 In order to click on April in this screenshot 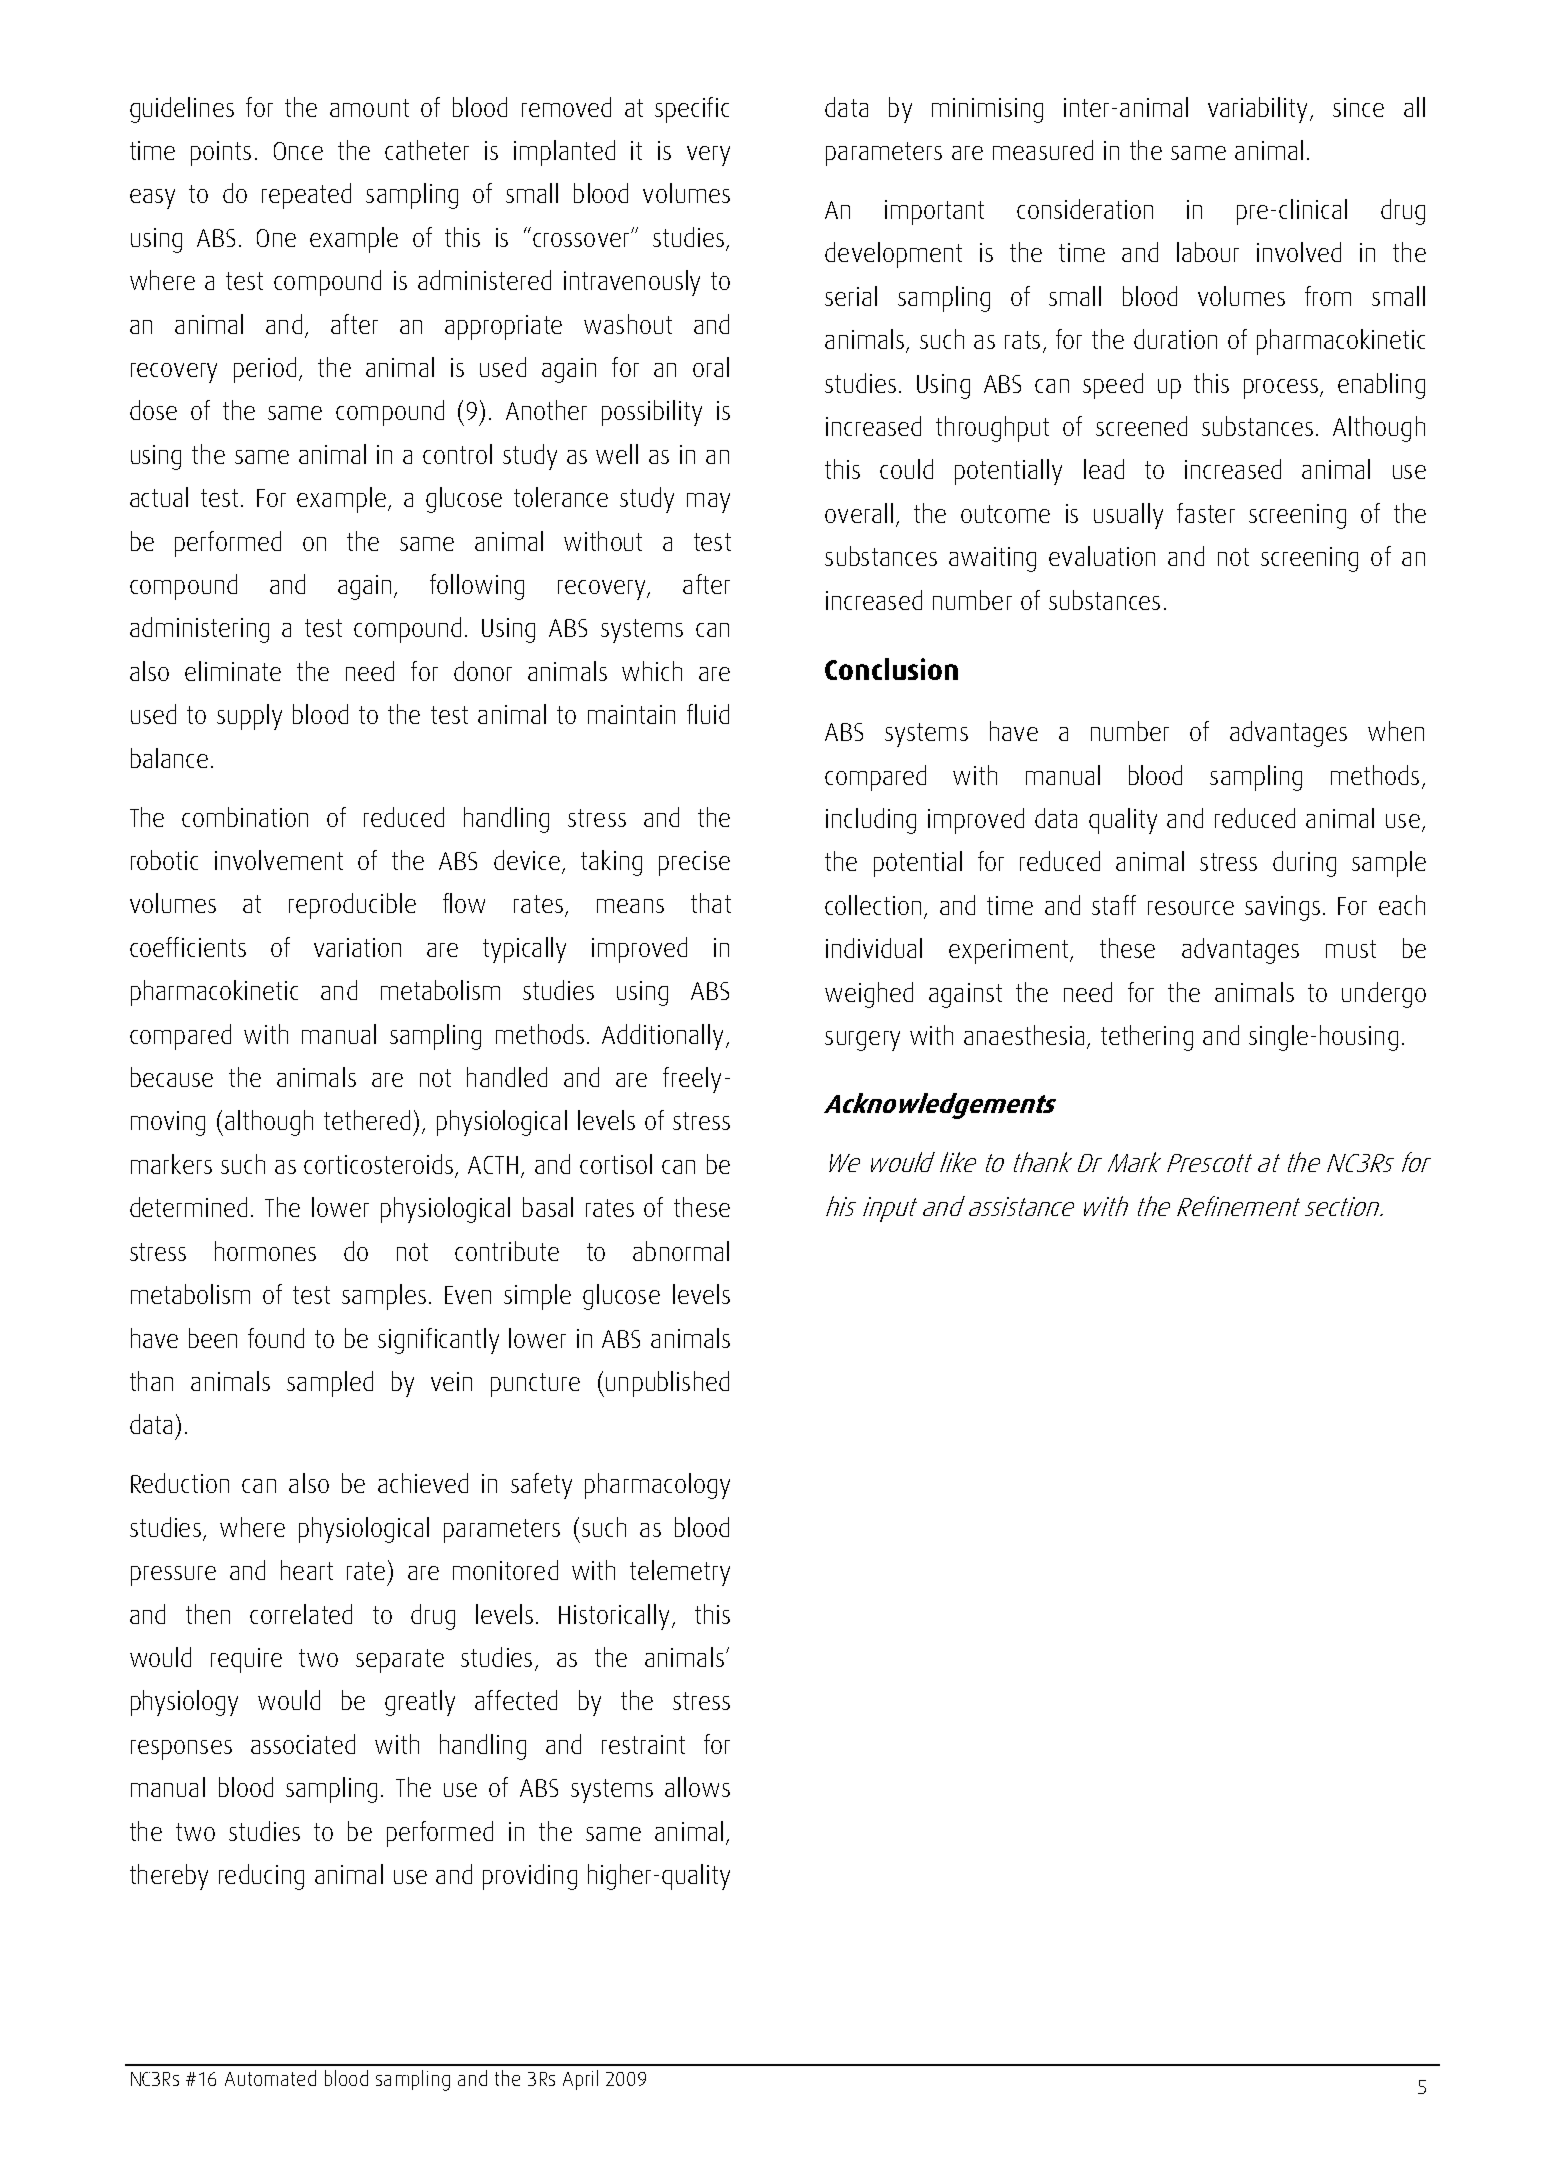, I will do `click(580, 2080)`.
